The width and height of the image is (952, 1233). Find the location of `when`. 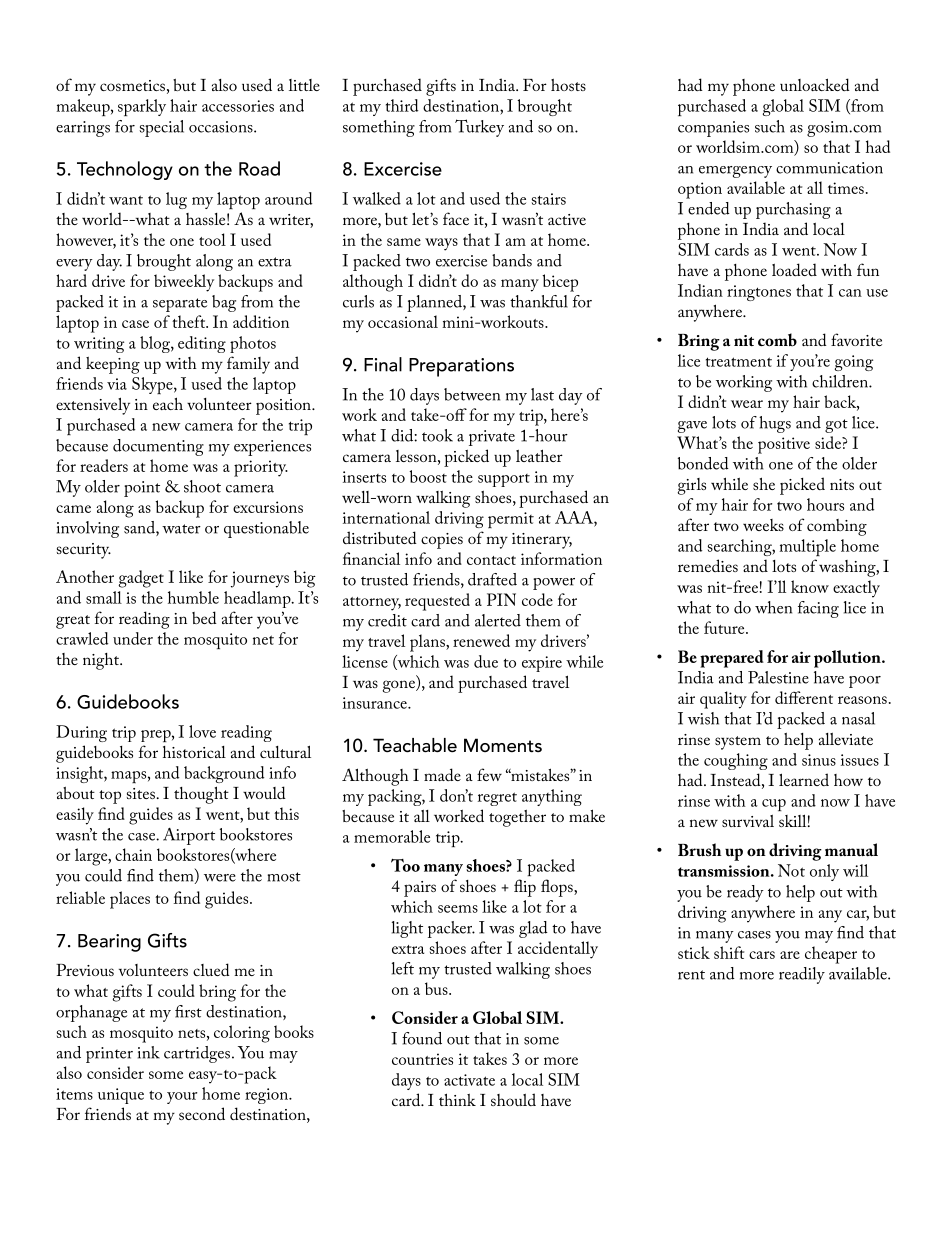

when is located at coordinates (773, 607).
